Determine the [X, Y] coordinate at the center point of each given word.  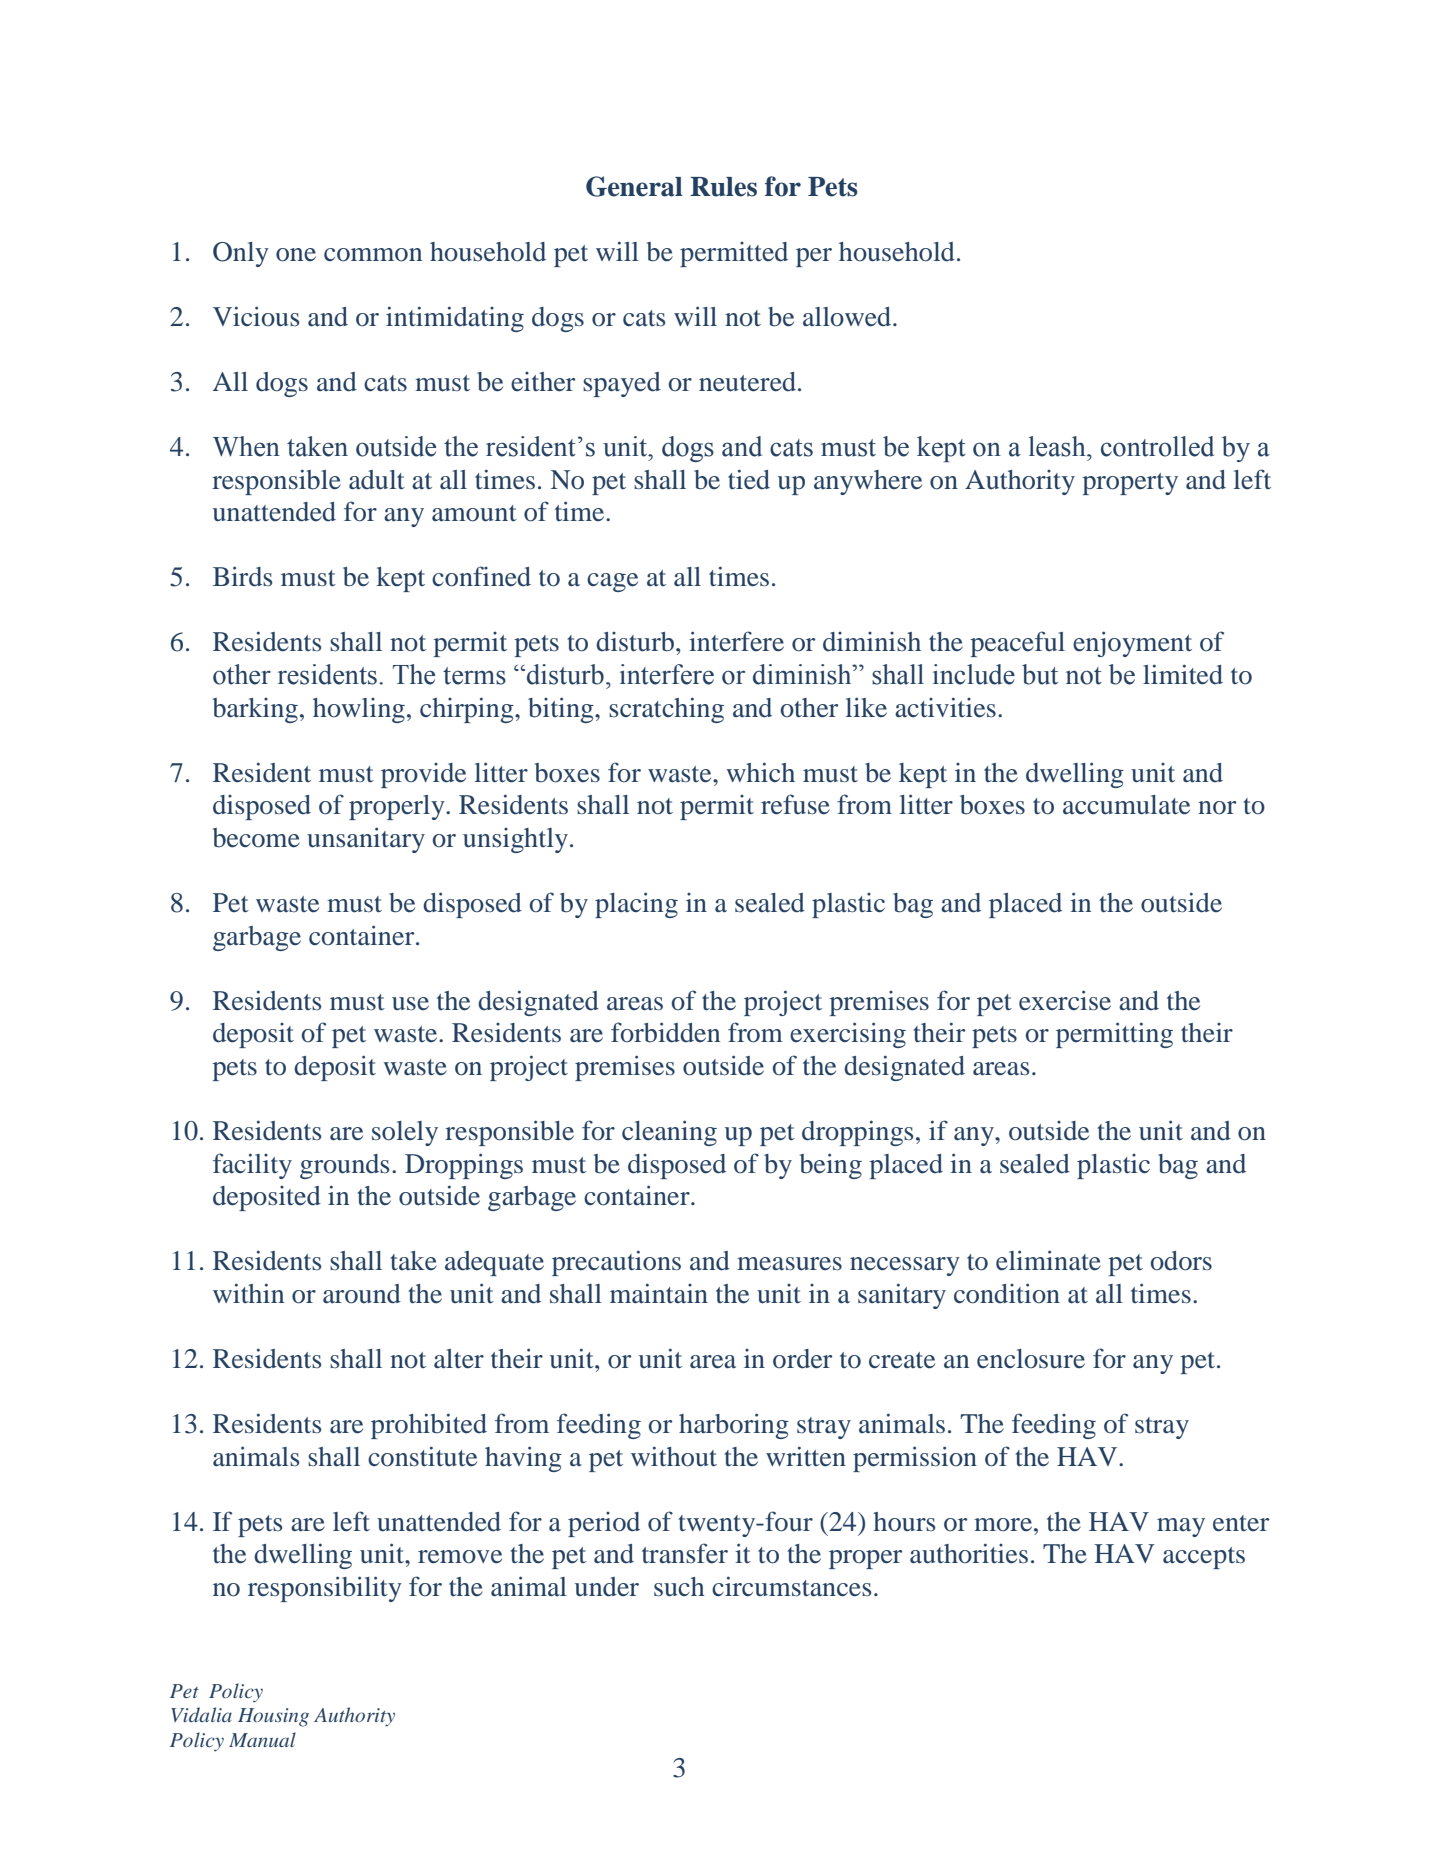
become [256, 838]
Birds [242, 576]
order [802, 1359]
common [373, 255]
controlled [1157, 446]
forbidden [665, 1032]
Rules [723, 187]
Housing [273, 1717]
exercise [1065, 1000]
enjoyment [1132, 644]
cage [612, 582]
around [362, 1294]
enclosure [1031, 1359]
